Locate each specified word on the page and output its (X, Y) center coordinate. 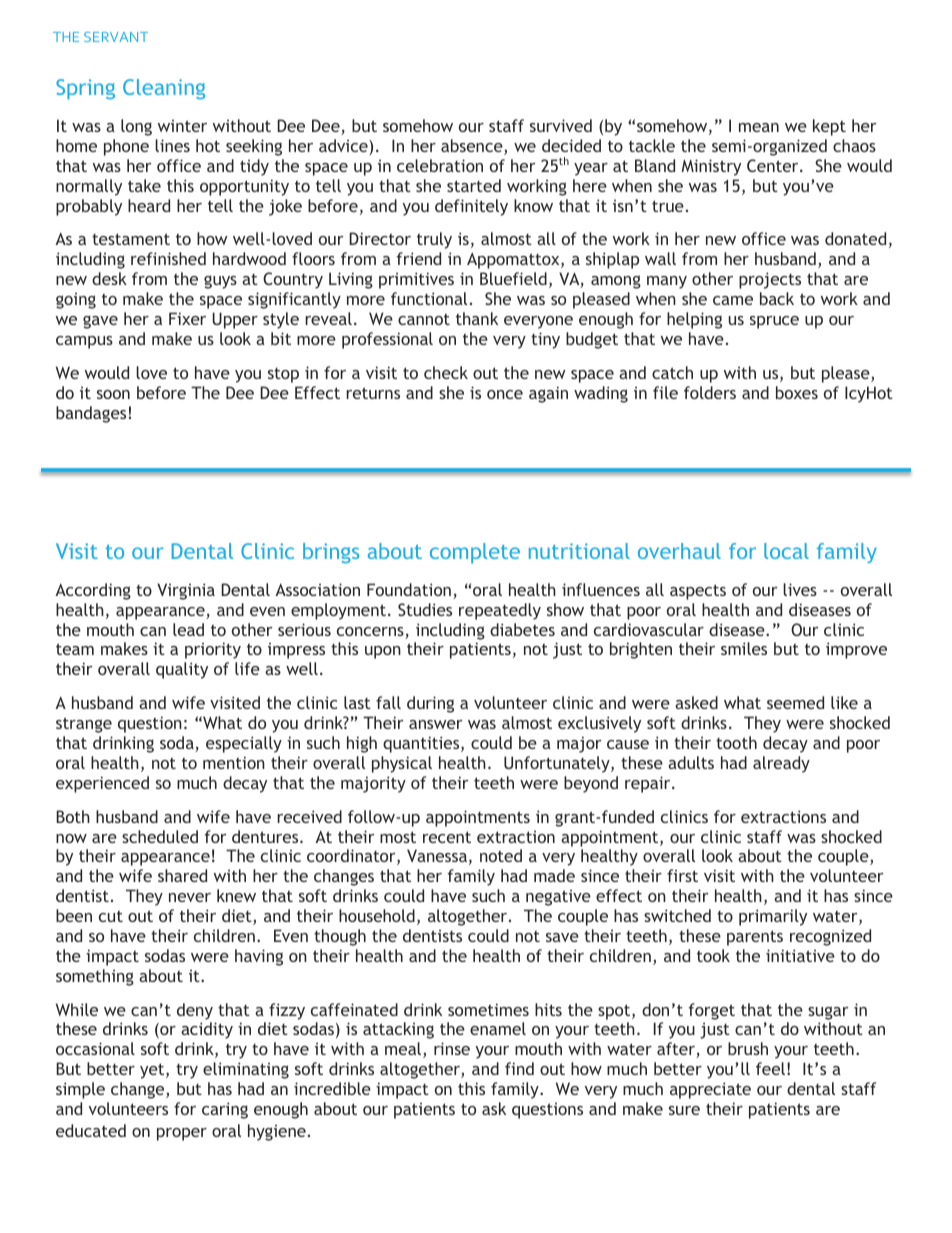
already (781, 764)
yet (153, 1071)
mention (234, 762)
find (519, 1068)
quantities (422, 744)
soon (113, 394)
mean (759, 127)
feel (770, 1068)
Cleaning (164, 89)
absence (473, 147)
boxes (797, 392)
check (446, 372)
